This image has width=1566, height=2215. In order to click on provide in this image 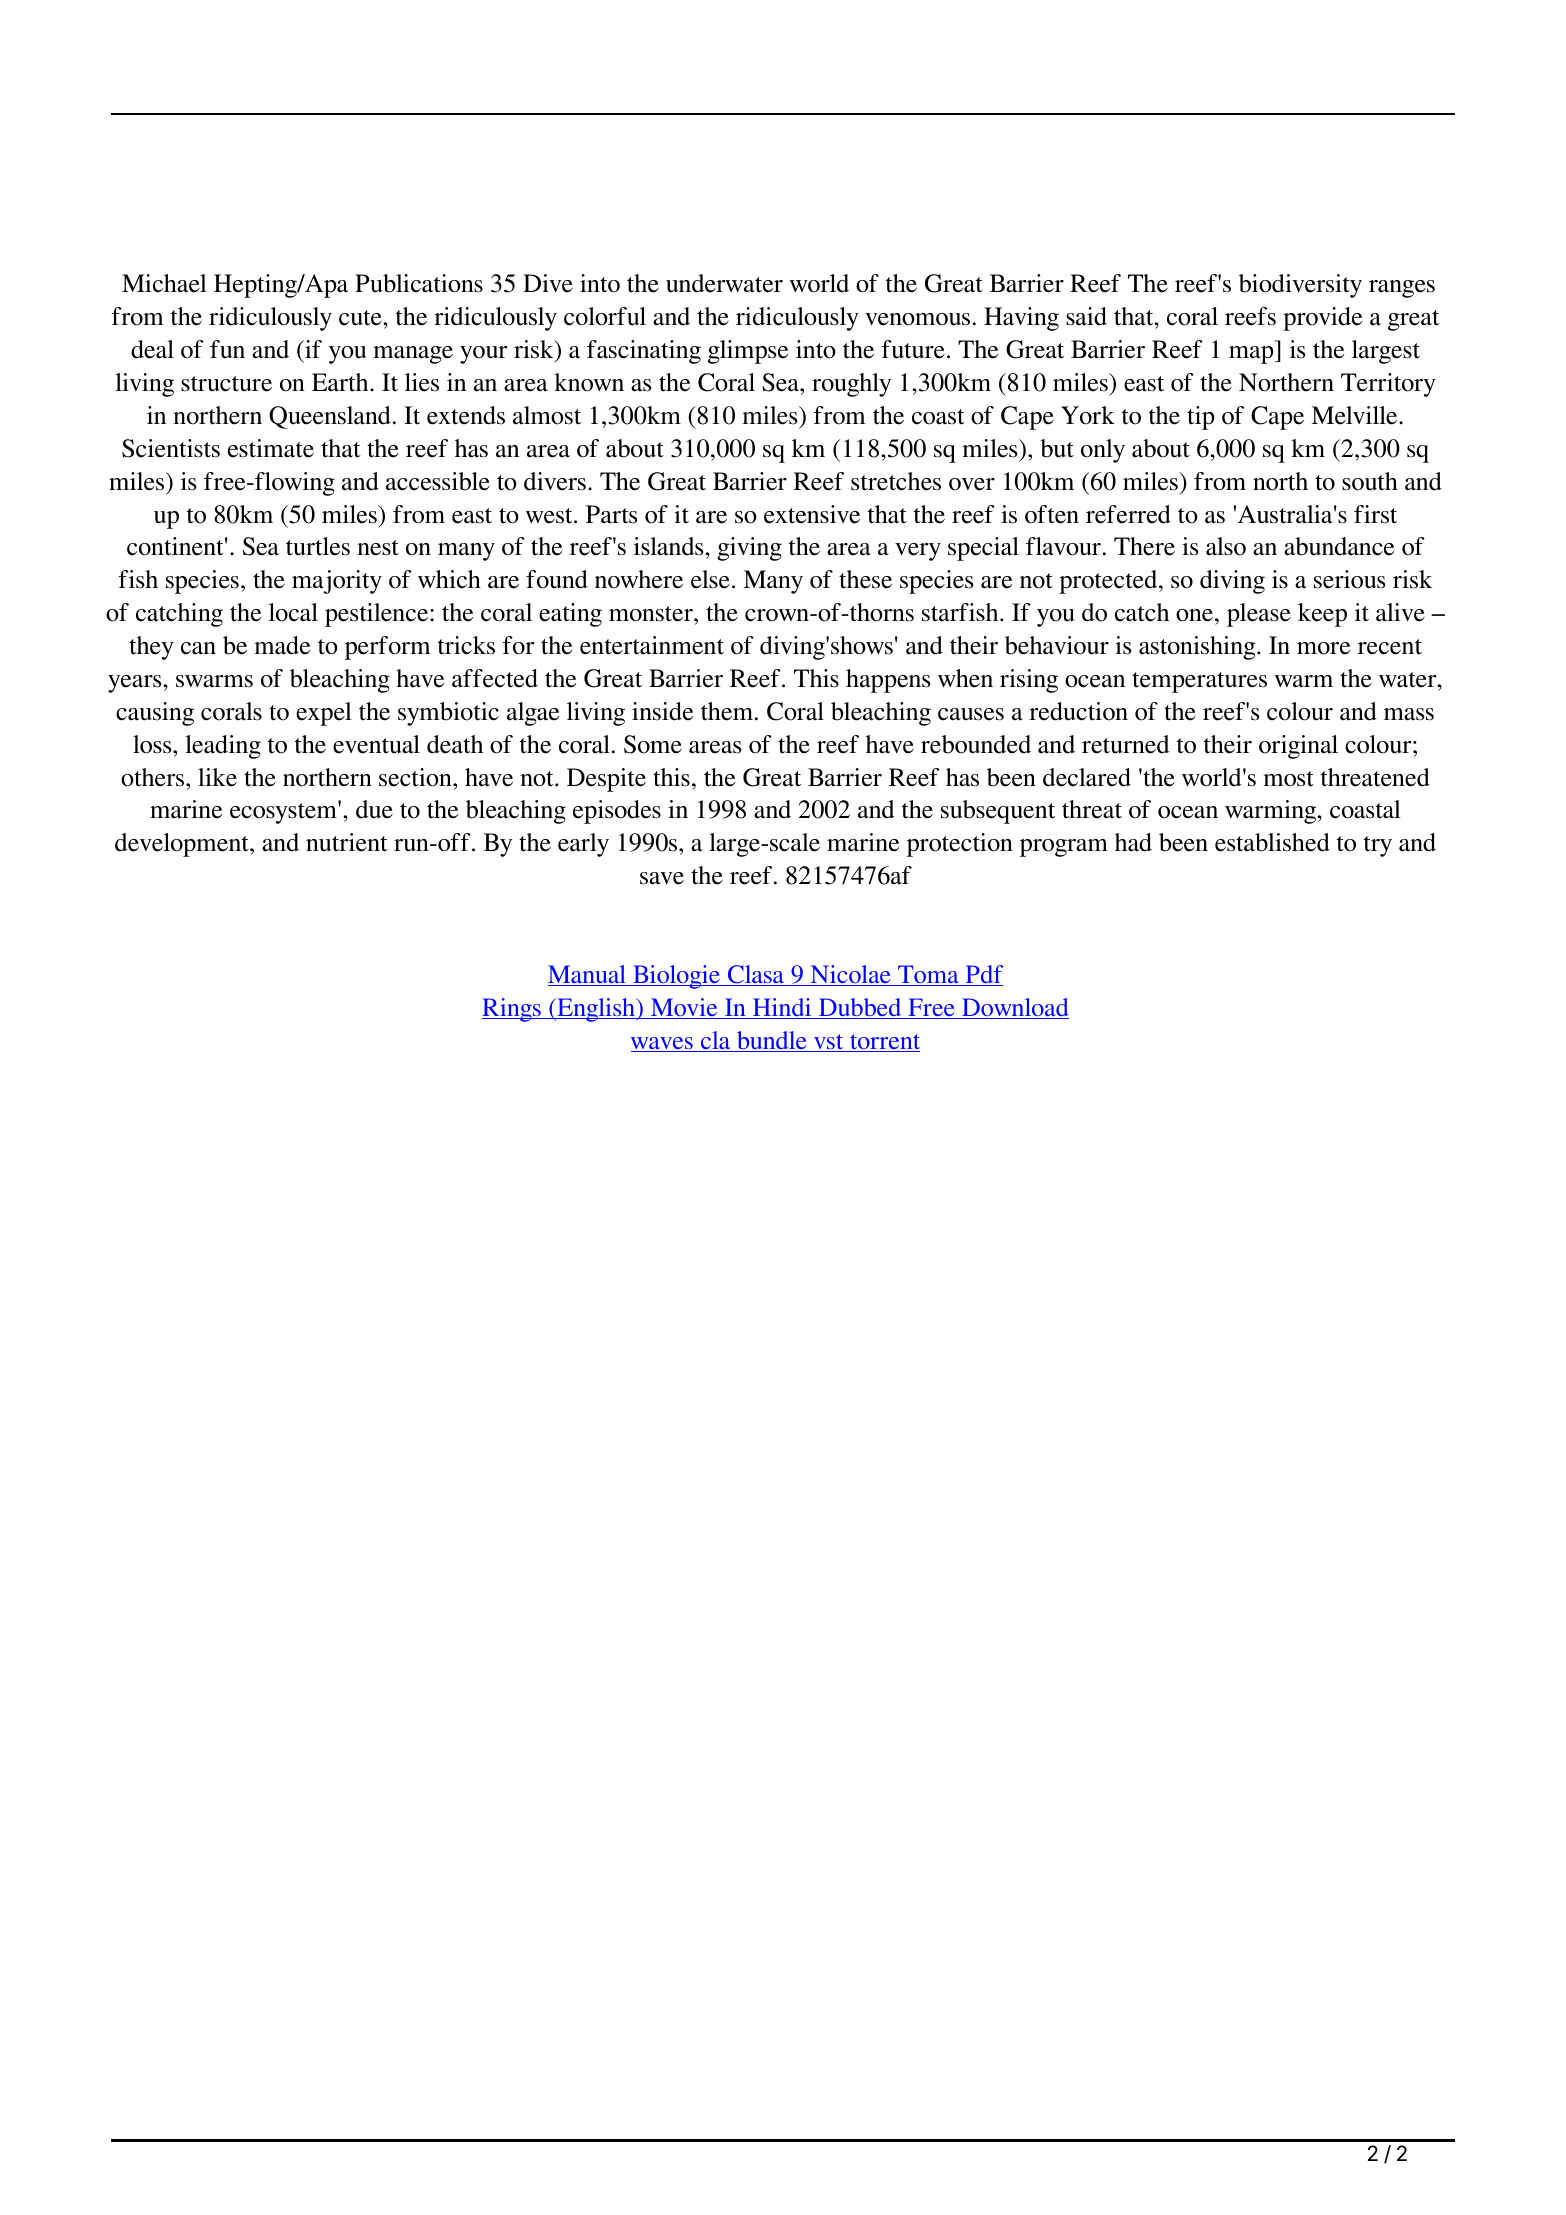, I will do `click(1322, 319)`.
